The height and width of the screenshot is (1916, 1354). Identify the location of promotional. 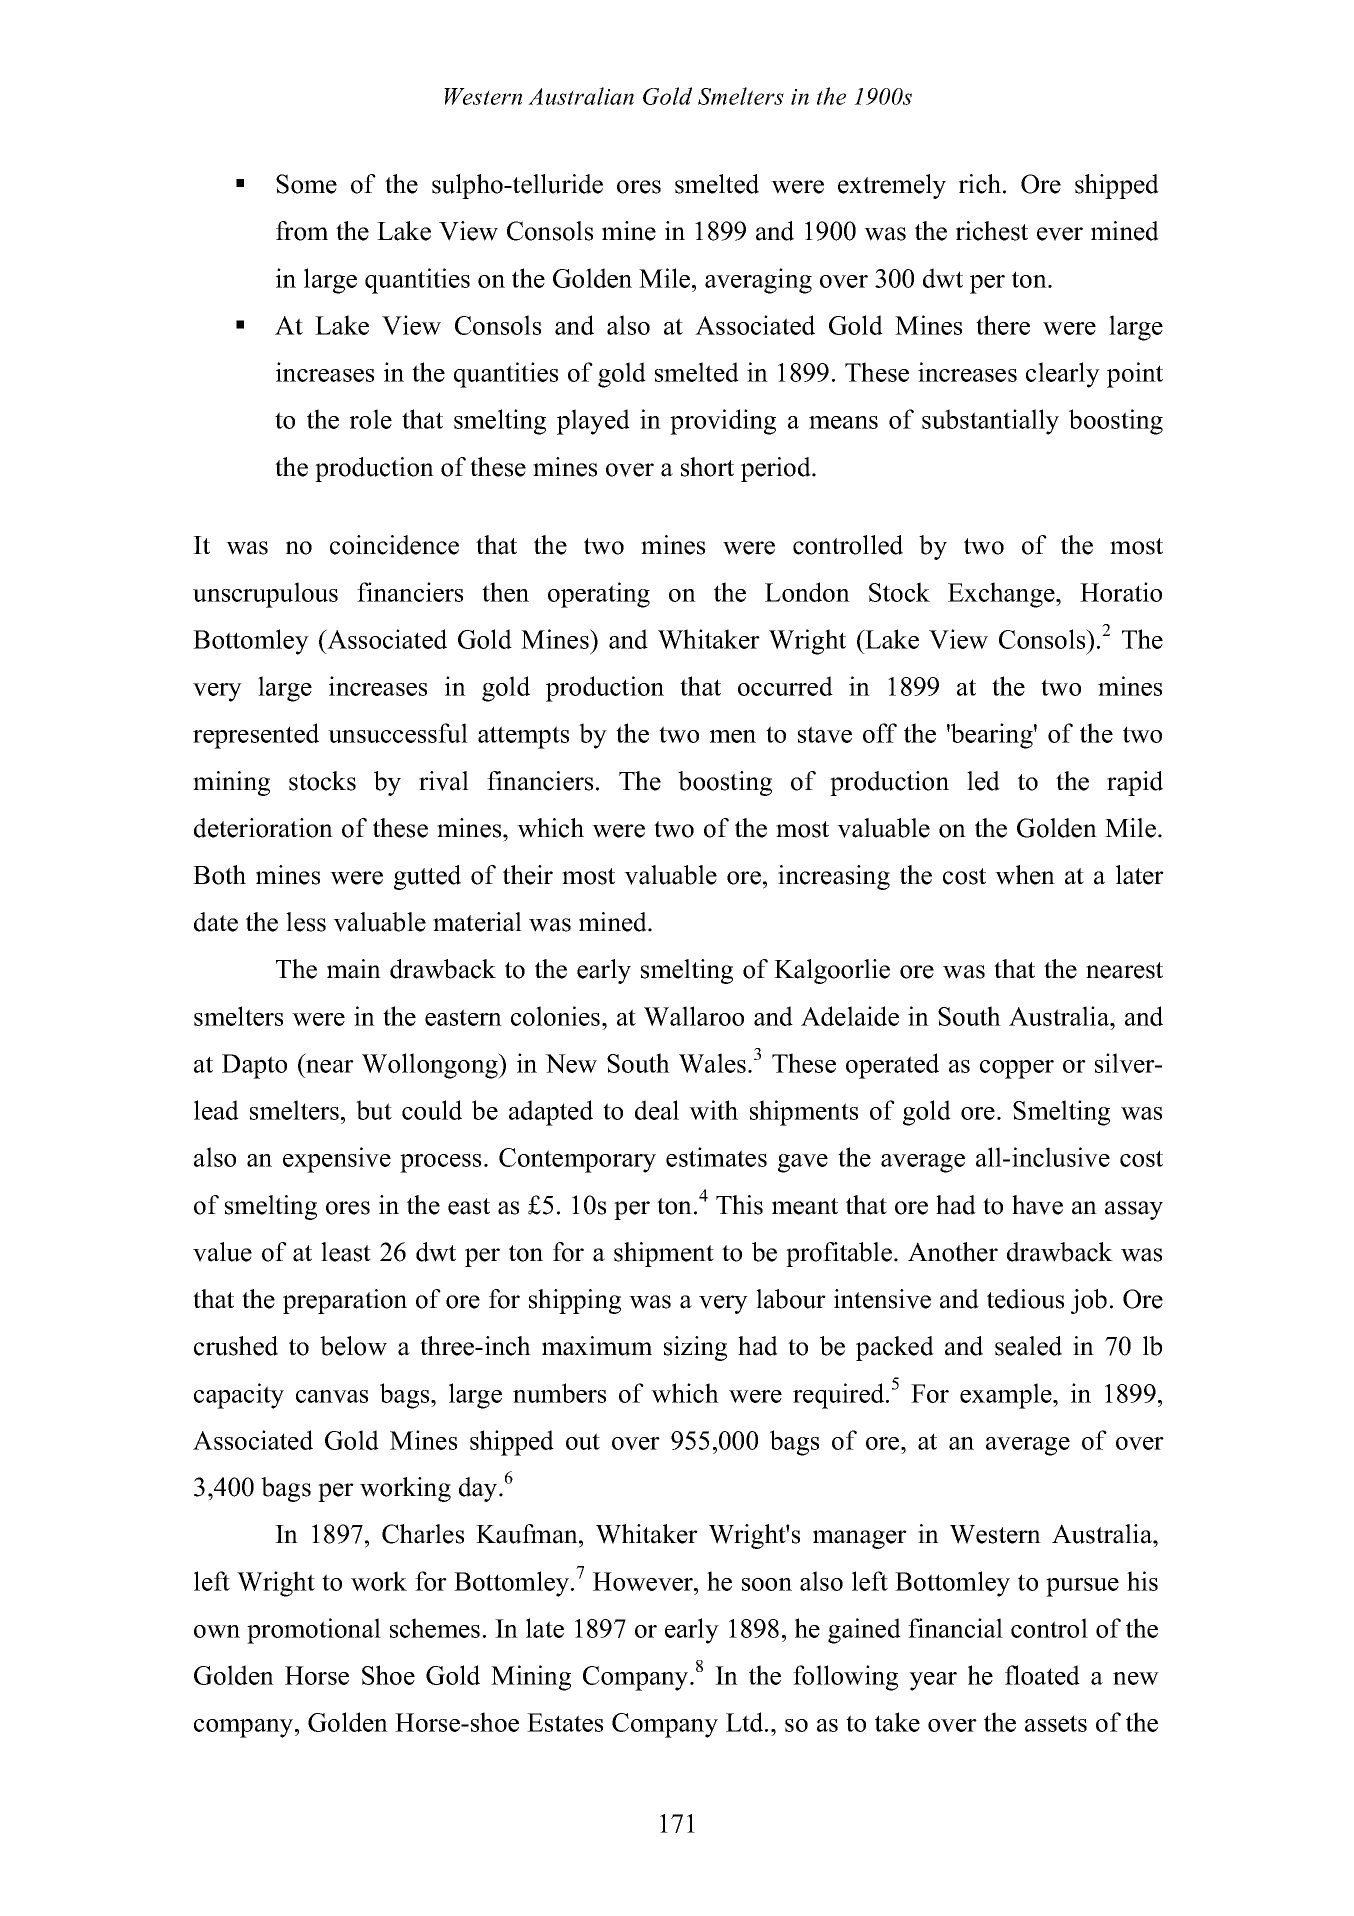
(314, 1631).
